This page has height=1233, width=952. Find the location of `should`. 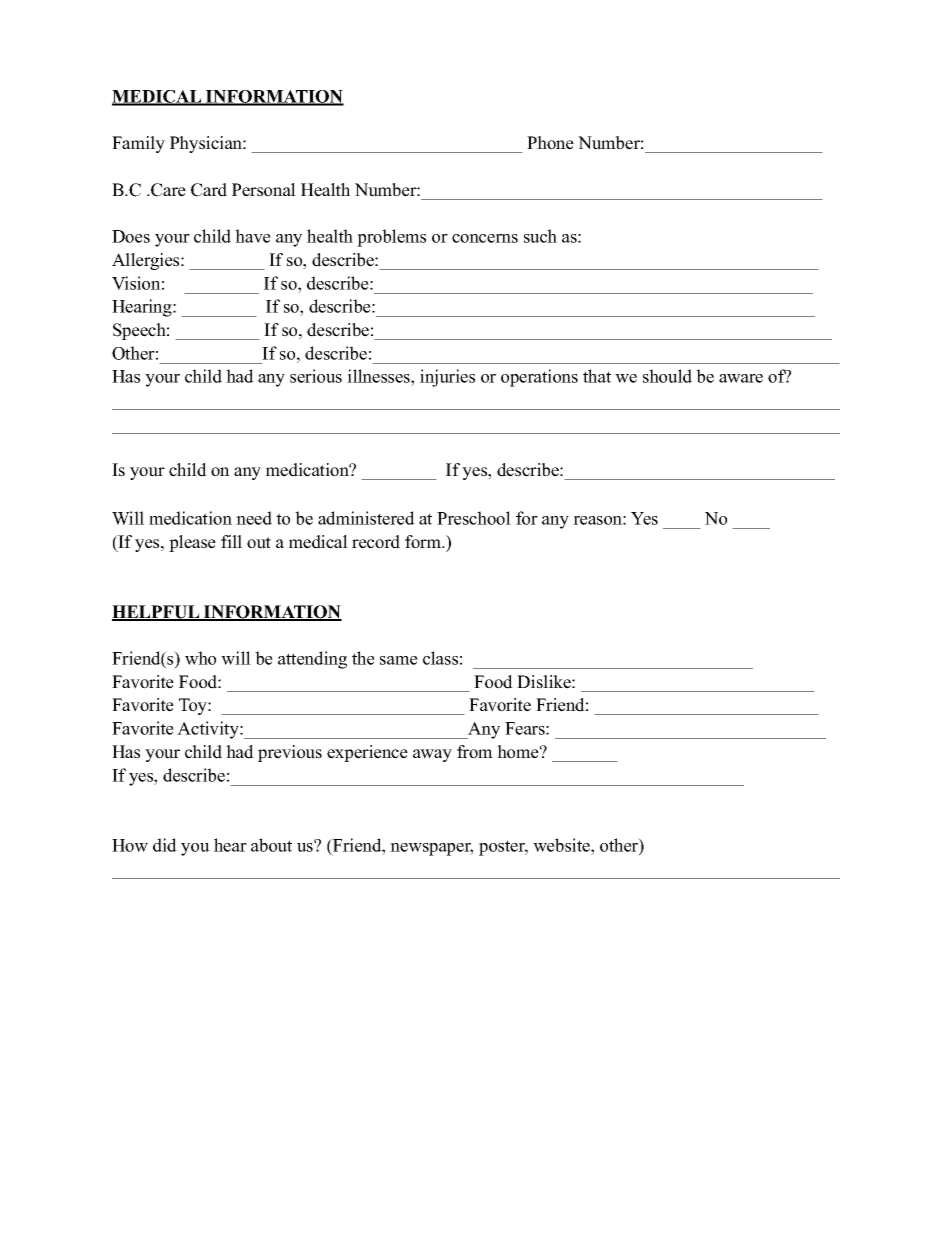

should is located at coordinates (667, 376).
